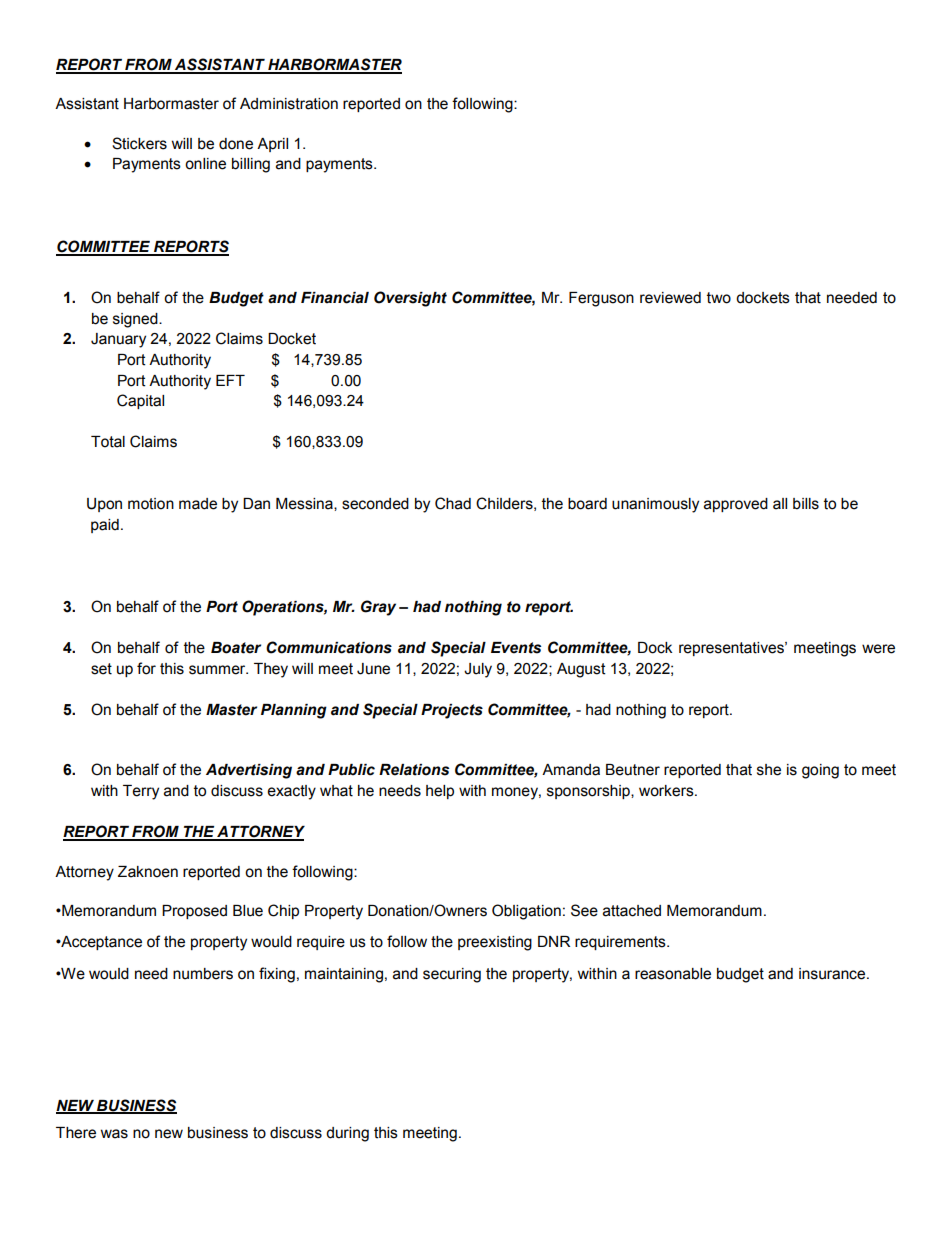  Describe the element at coordinates (146, 668) in the page. I see `for` at that location.
